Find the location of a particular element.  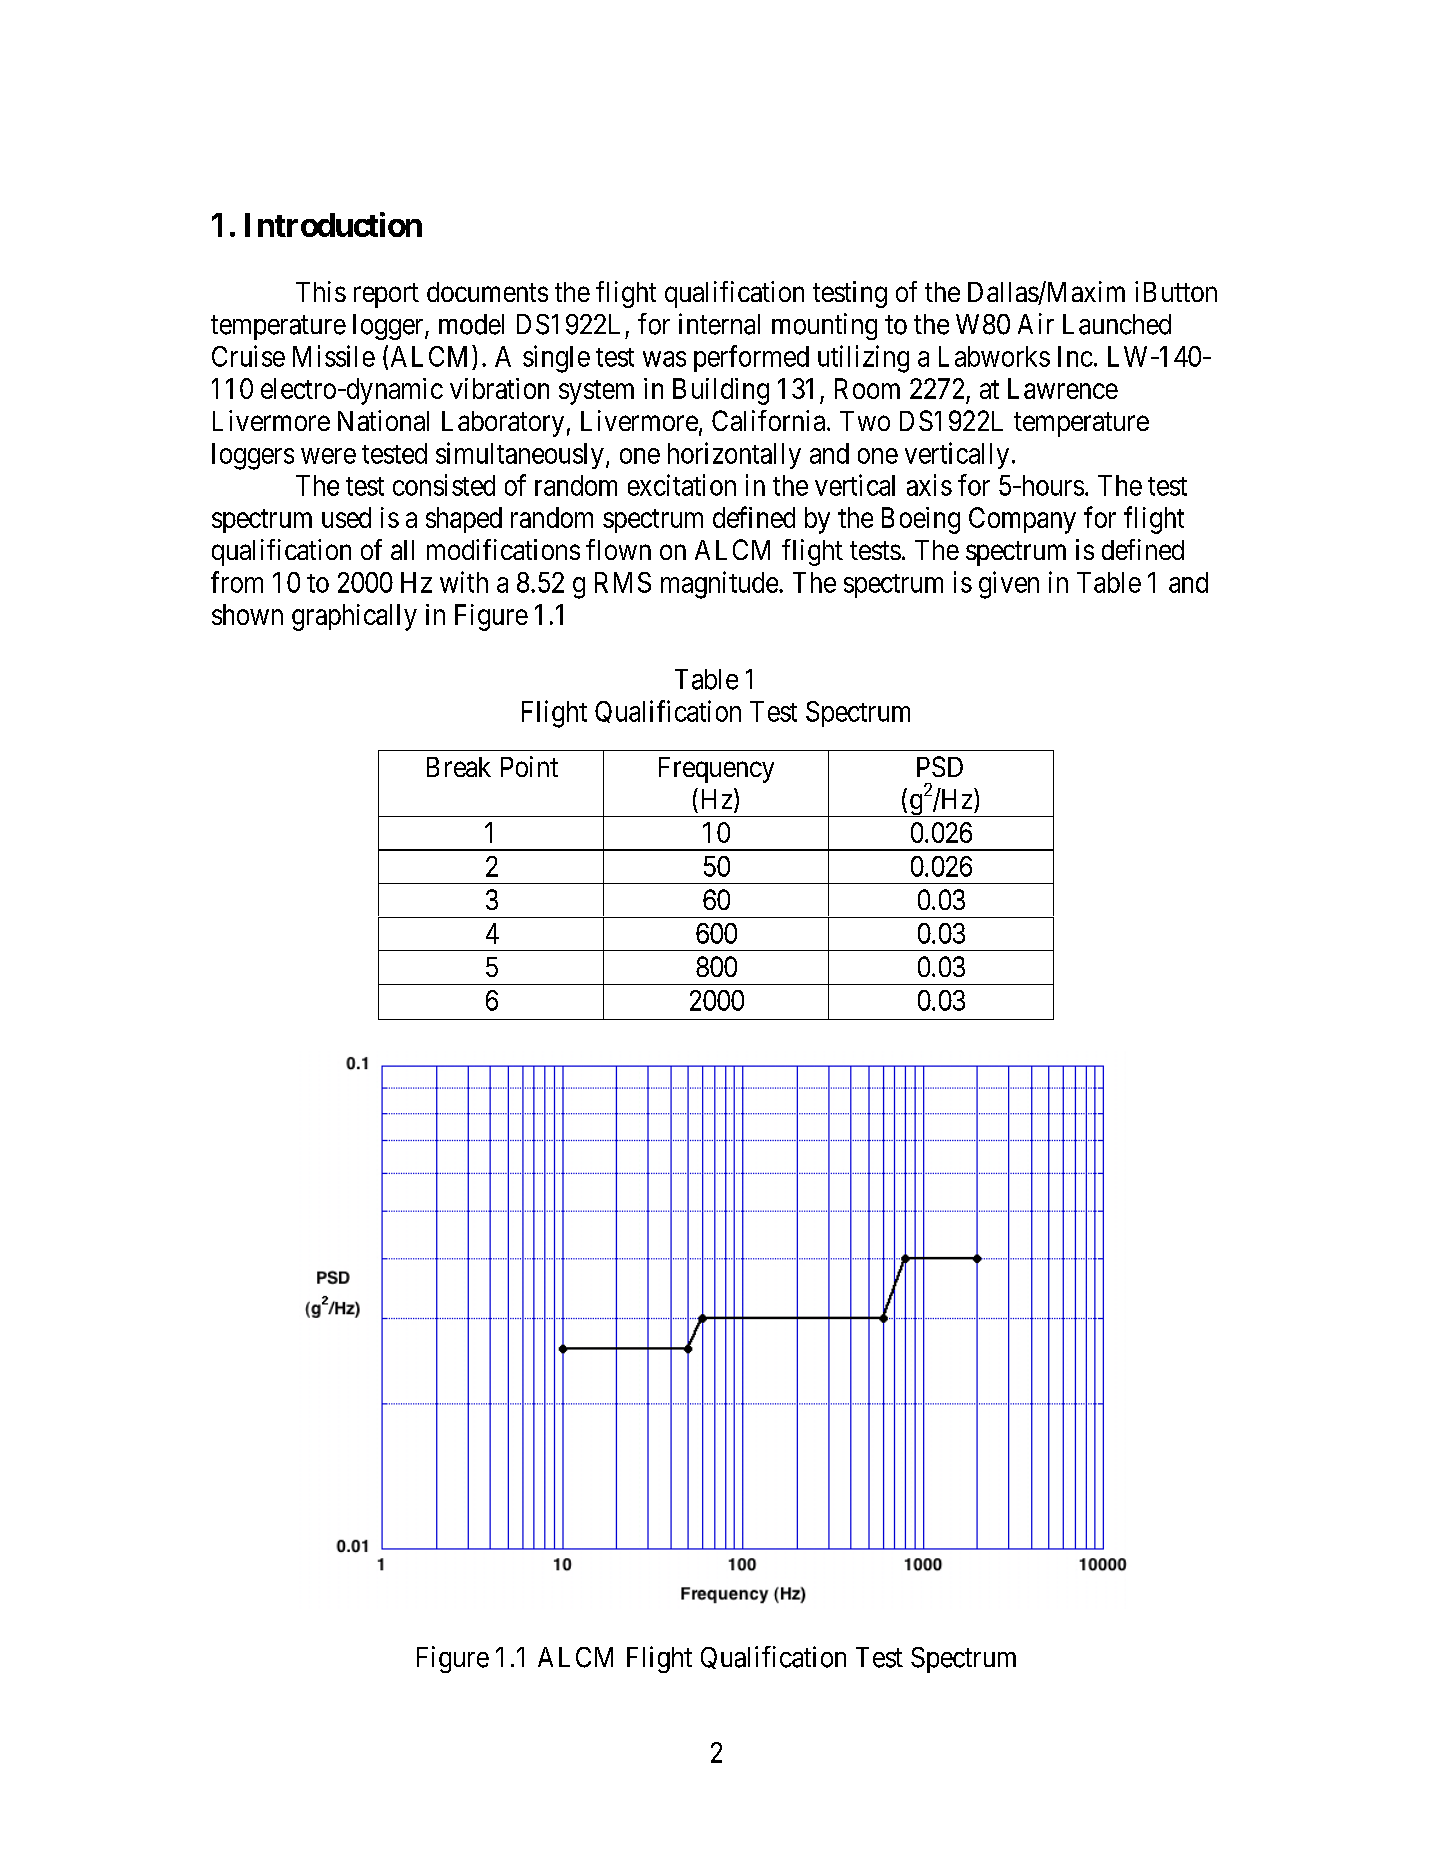

PSD is located at coordinates (940, 766).
